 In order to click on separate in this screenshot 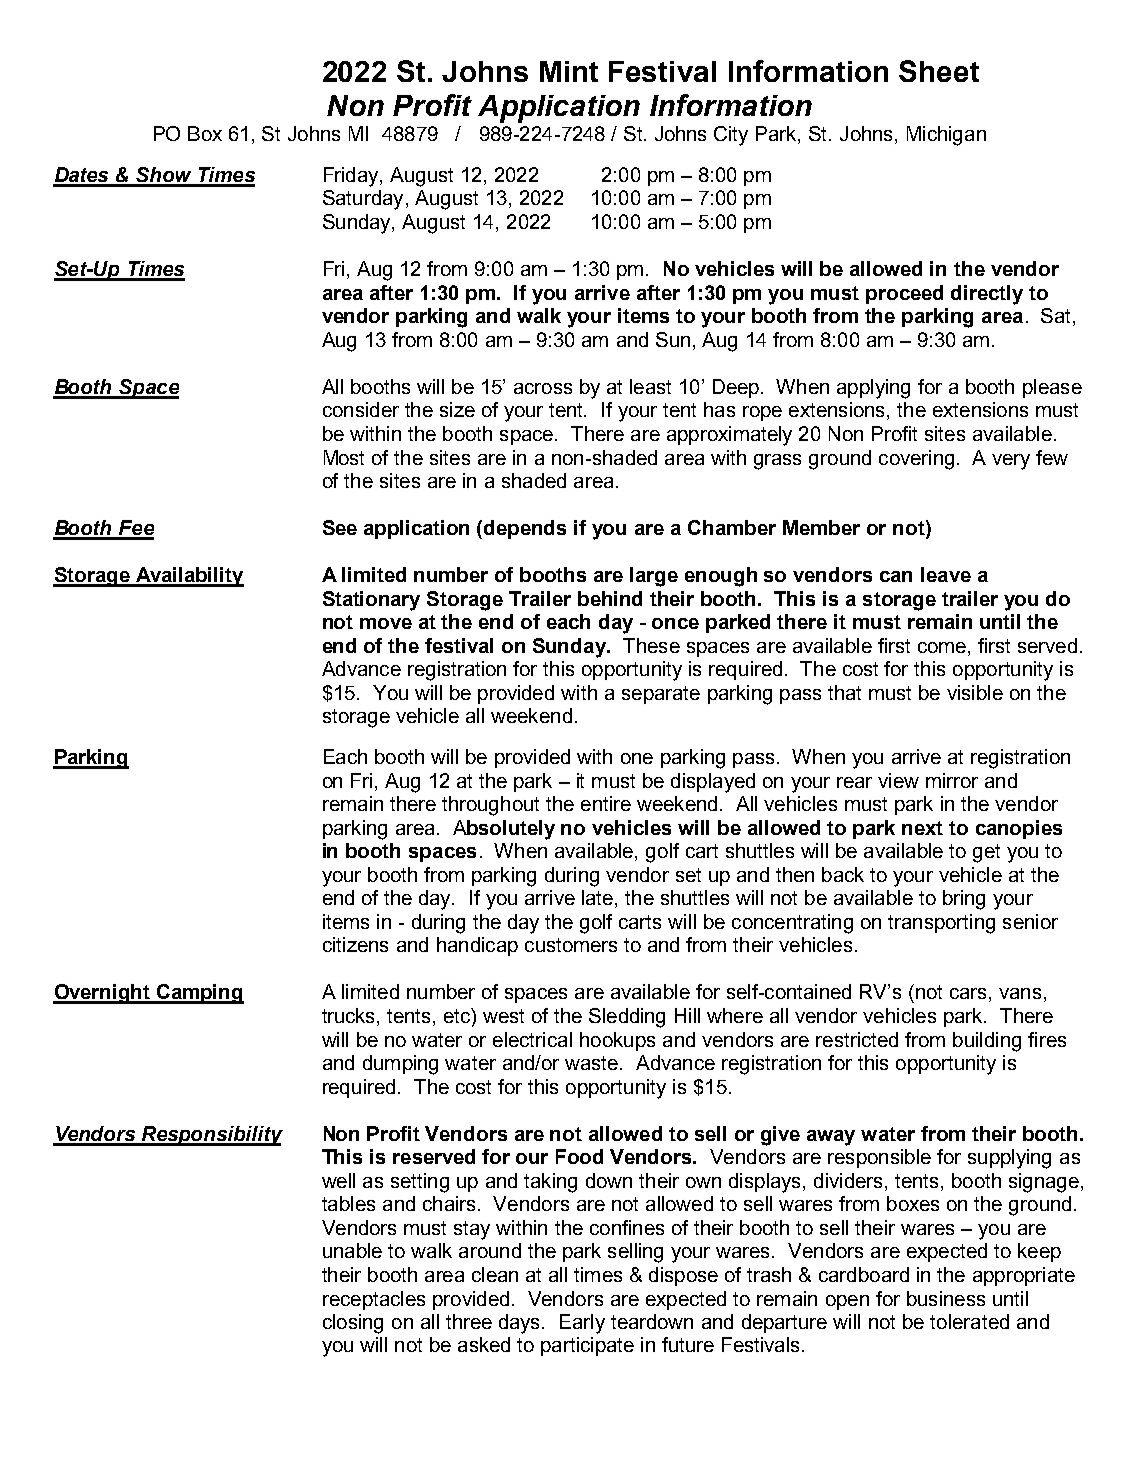, I will do `click(661, 695)`.
